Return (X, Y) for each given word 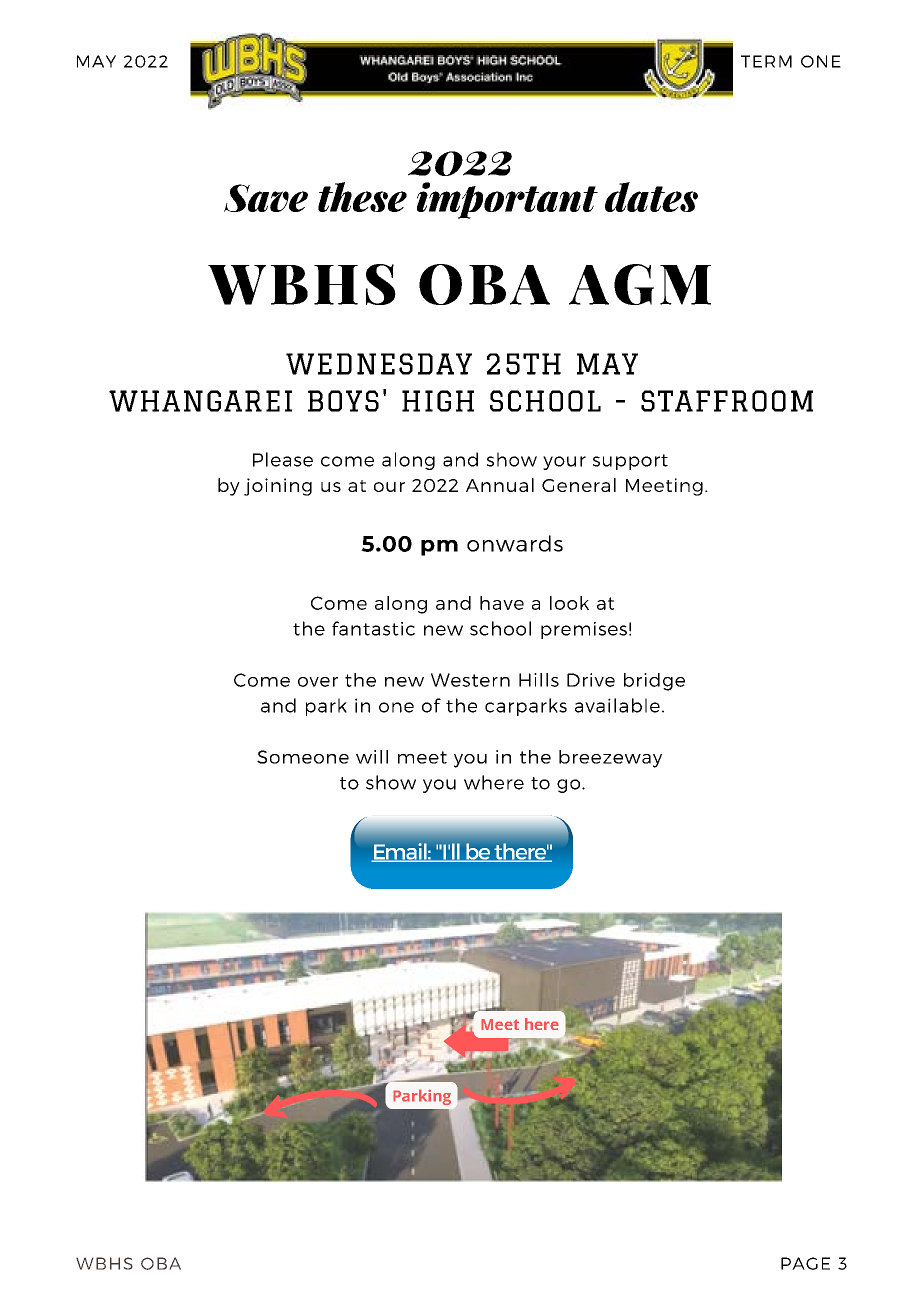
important (507, 200)
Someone (303, 757)
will (372, 757)
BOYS (343, 401)
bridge (654, 682)
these (362, 197)
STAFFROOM (727, 401)
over (318, 682)
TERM (766, 61)
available (617, 705)
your (564, 463)
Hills (539, 680)
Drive (591, 680)
